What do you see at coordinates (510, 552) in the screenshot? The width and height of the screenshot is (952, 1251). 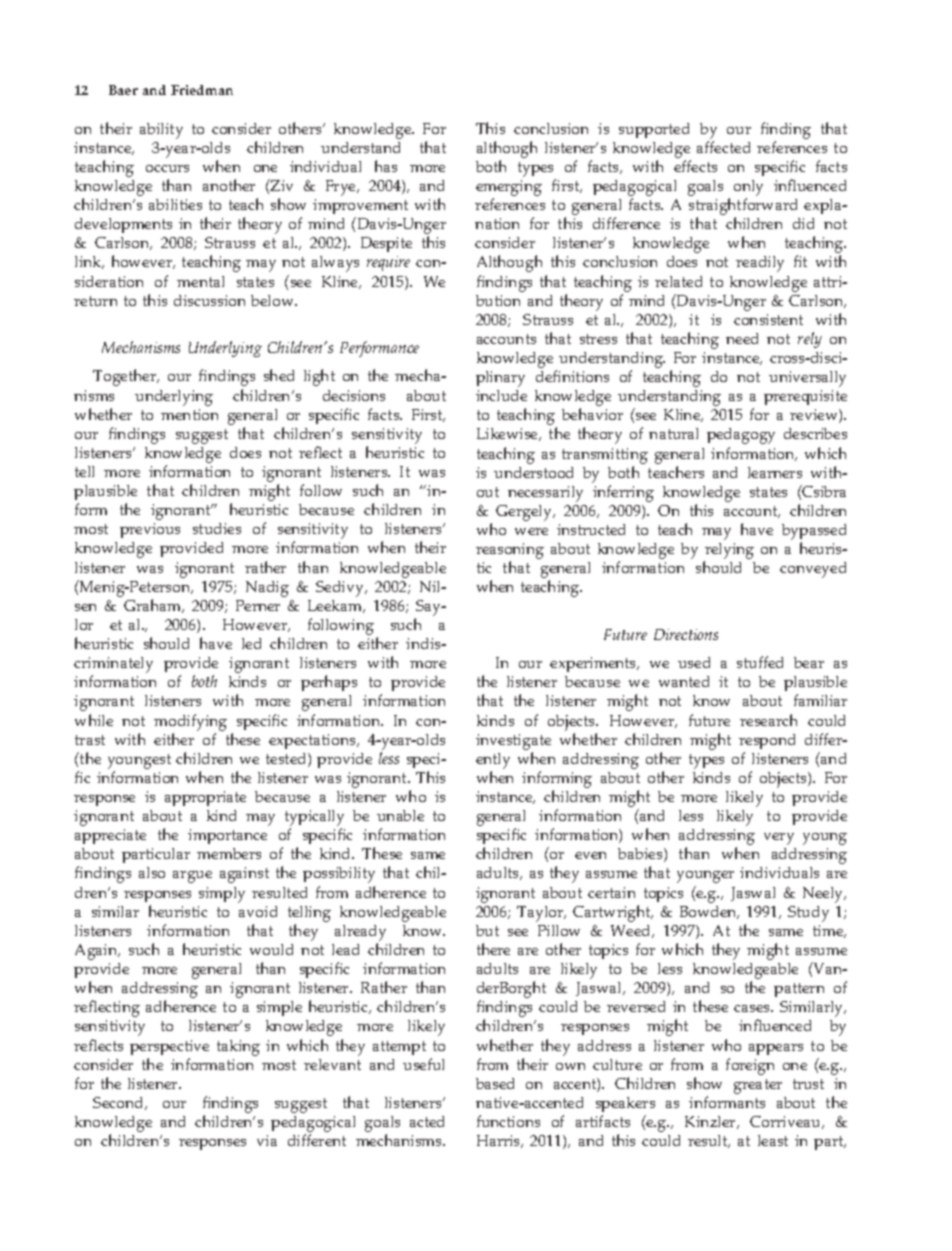 I see `reasoning` at bounding box center [510, 552].
